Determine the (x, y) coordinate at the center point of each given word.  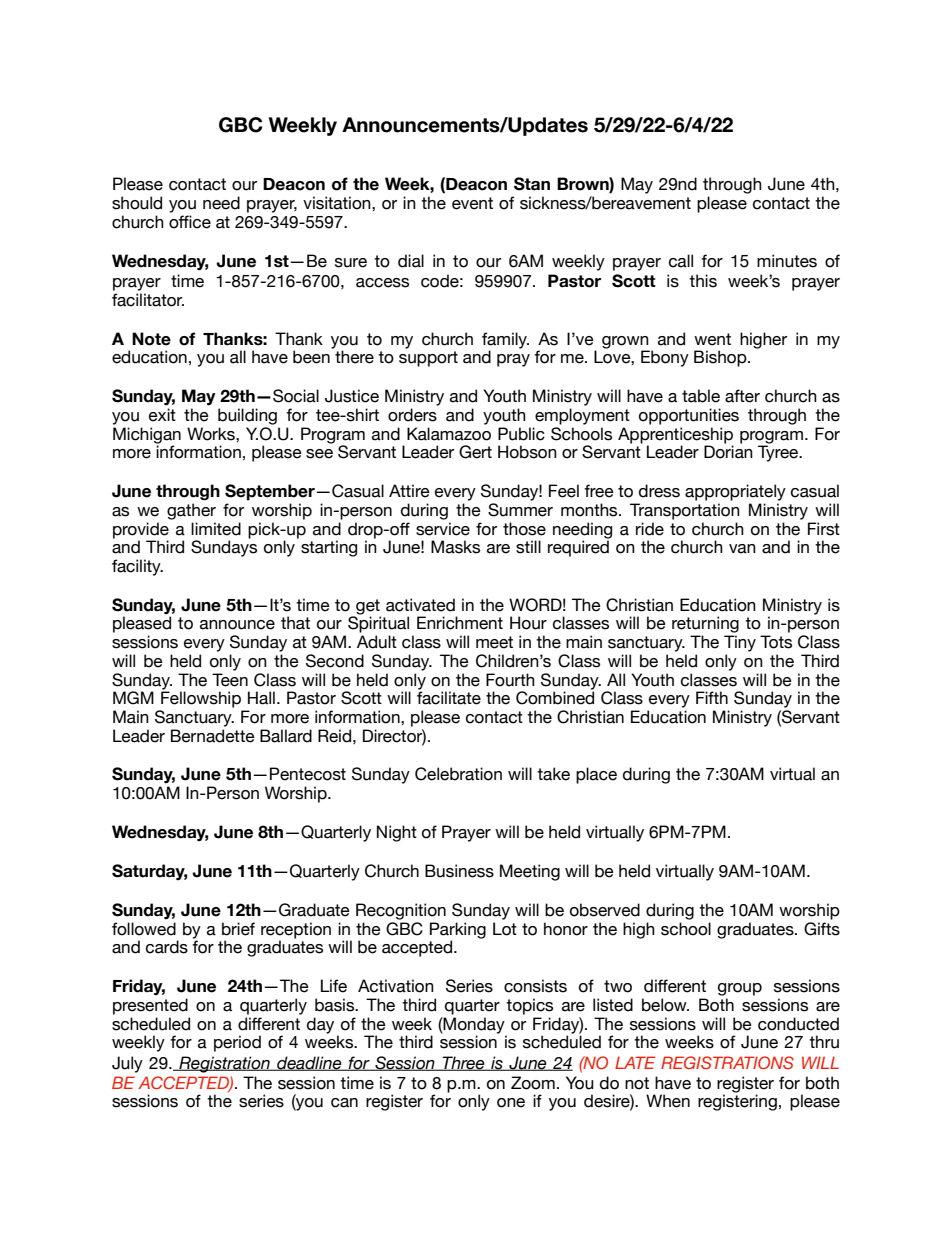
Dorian (728, 452)
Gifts (822, 929)
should (137, 203)
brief (238, 929)
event (472, 203)
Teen (230, 680)
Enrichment (460, 623)
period (237, 1043)
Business (459, 871)
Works (212, 434)
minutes (787, 261)
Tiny (740, 643)
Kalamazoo (449, 434)
